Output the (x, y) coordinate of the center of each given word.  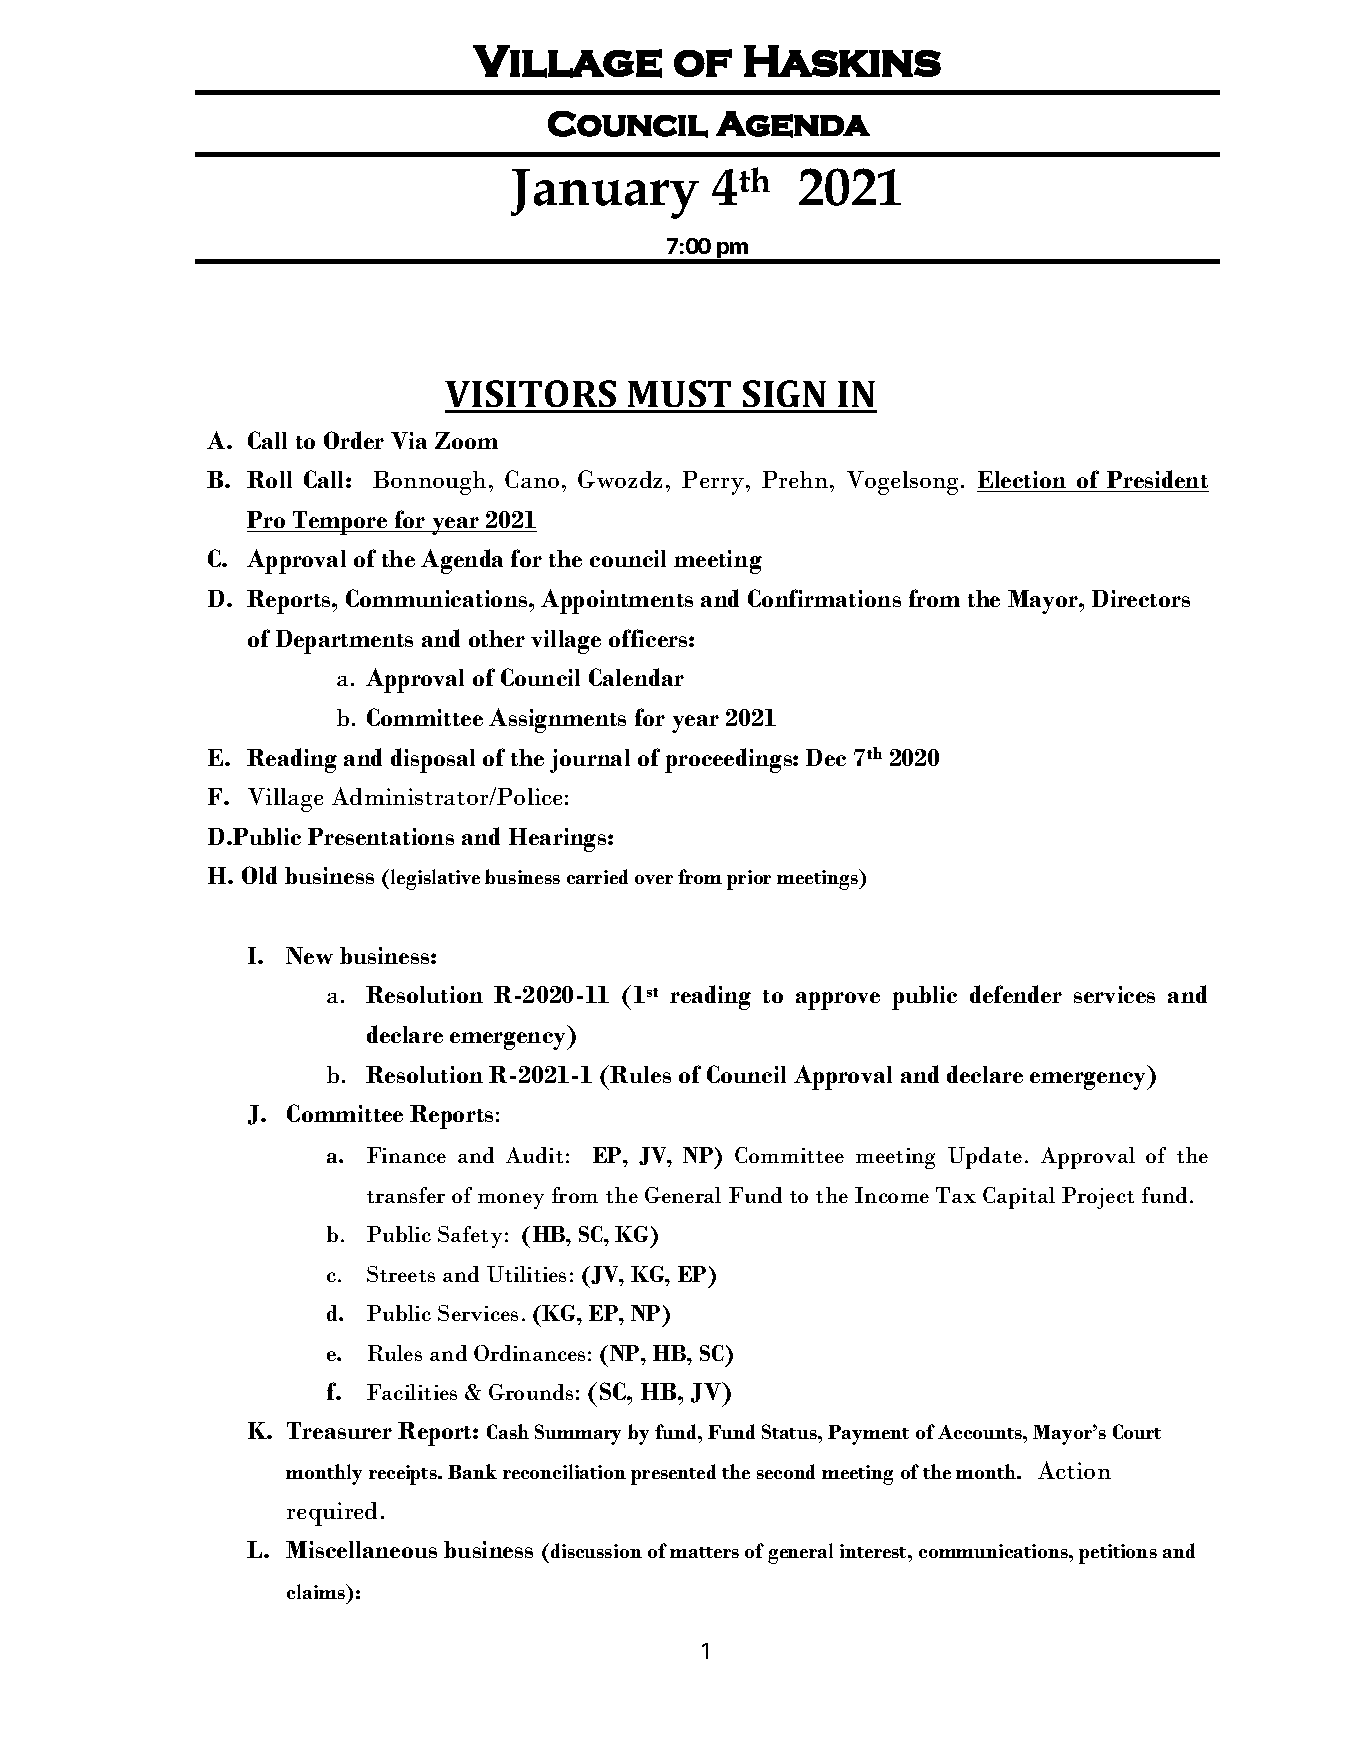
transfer (406, 1195)
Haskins (842, 61)
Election (1023, 481)
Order (354, 440)
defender (1016, 994)
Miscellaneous (361, 1549)
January (605, 194)
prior (749, 880)
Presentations (381, 836)
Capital (1019, 1198)
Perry (714, 483)
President (1157, 481)
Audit (534, 1155)
